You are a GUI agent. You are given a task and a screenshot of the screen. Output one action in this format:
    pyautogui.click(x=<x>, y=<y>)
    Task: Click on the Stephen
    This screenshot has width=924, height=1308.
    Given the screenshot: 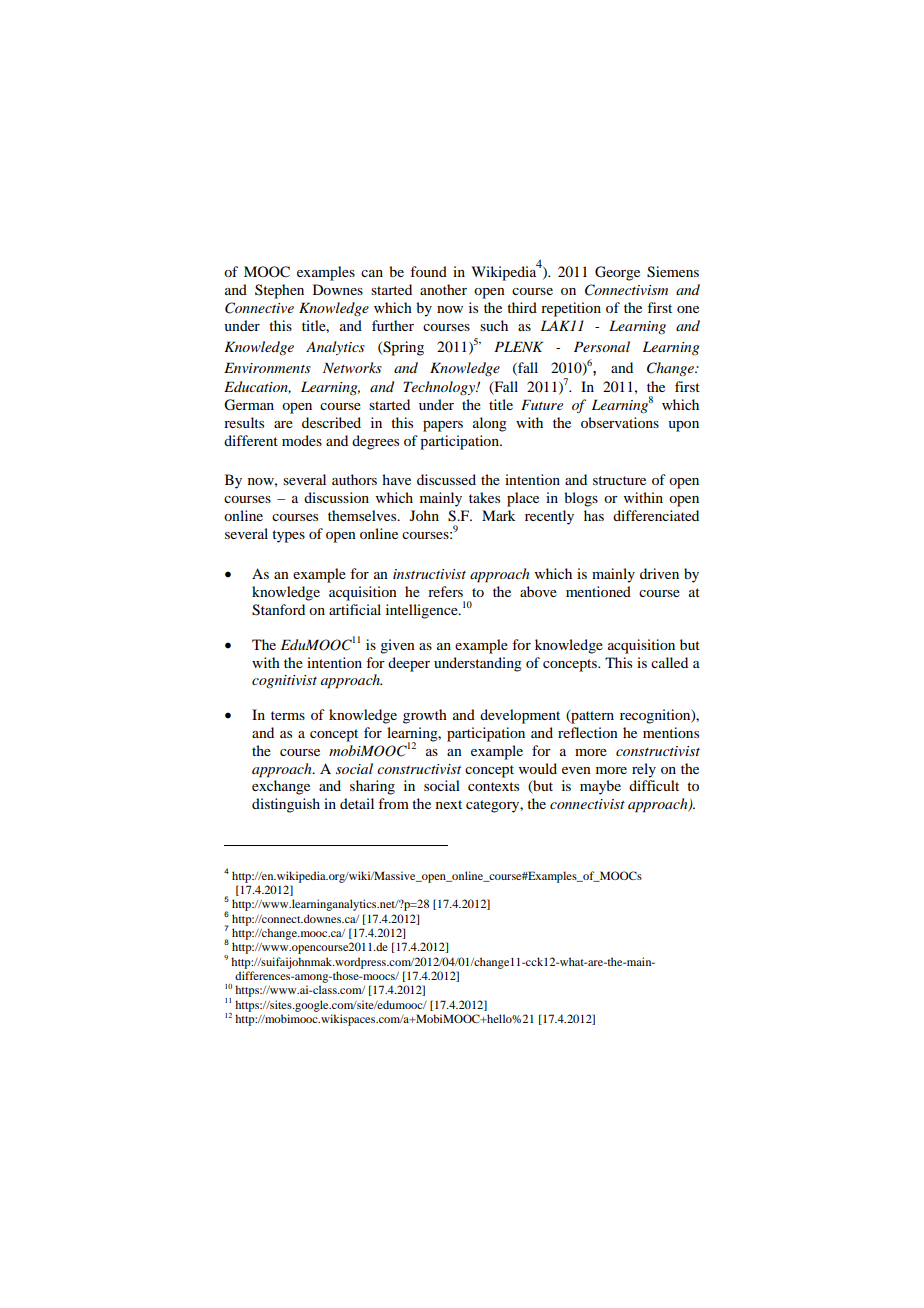 What is the action you would take?
    pyautogui.click(x=279, y=291)
